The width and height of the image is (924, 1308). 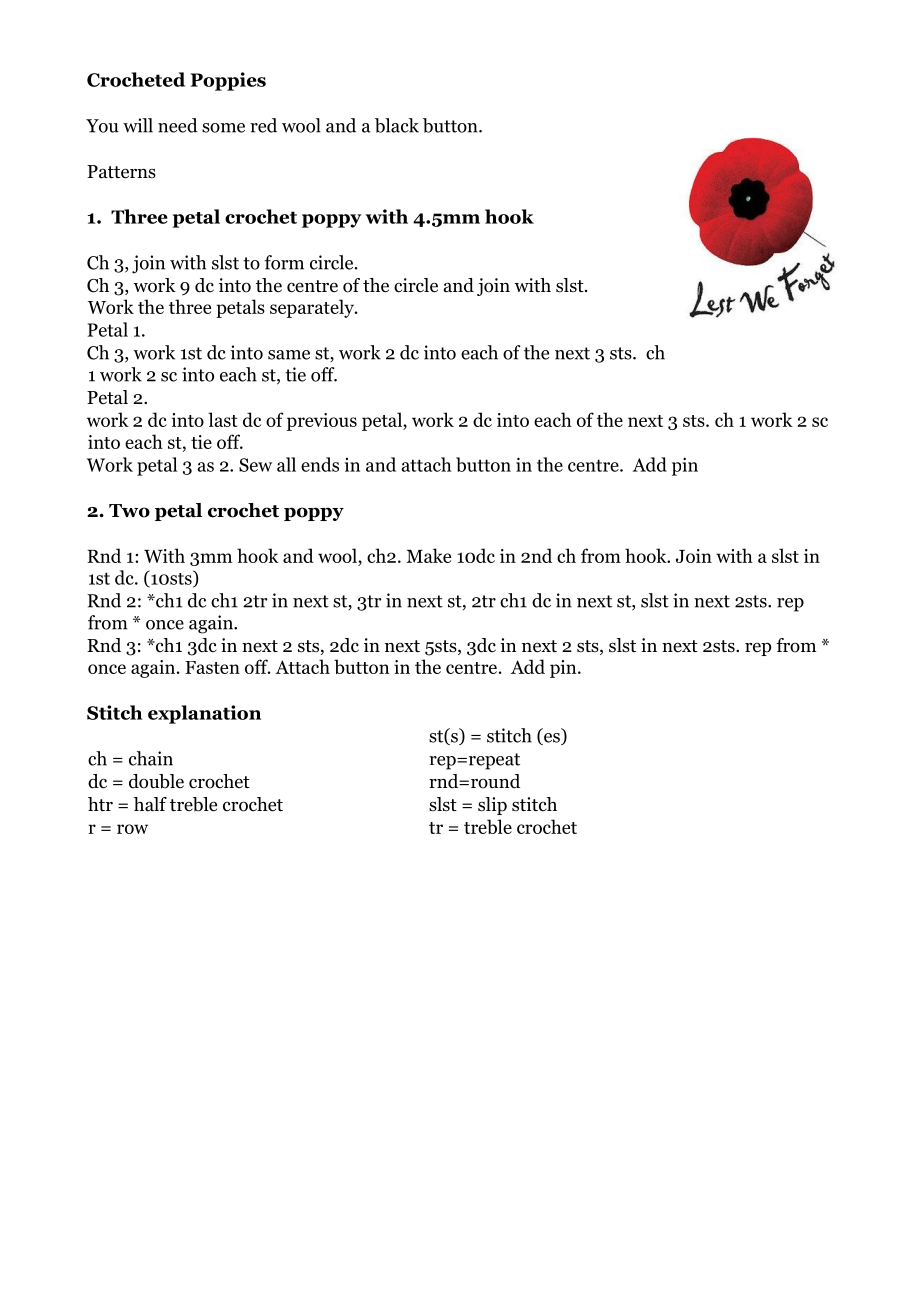 I want to click on Make, so click(x=428, y=555).
